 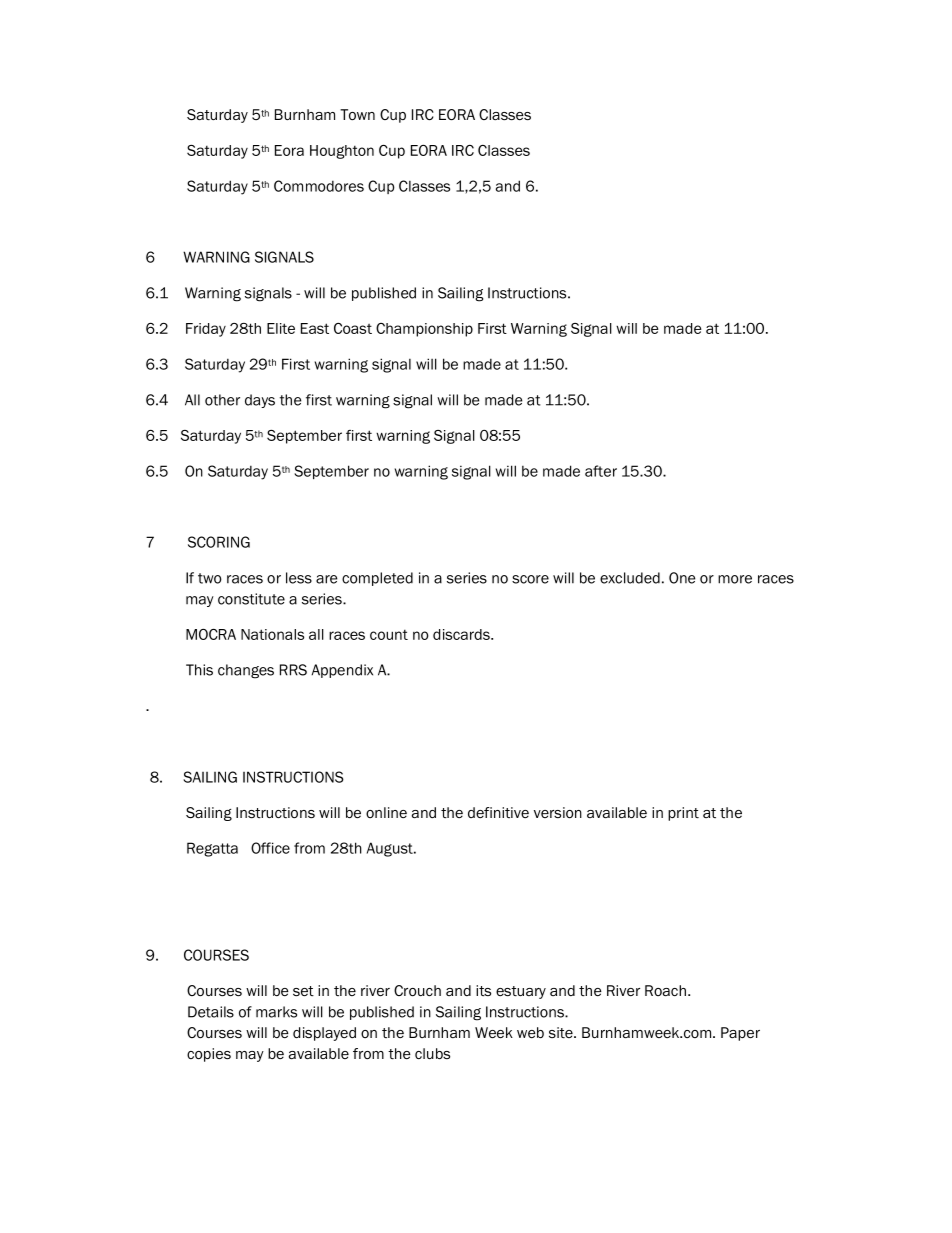 I want to click on One, so click(x=682, y=578).
